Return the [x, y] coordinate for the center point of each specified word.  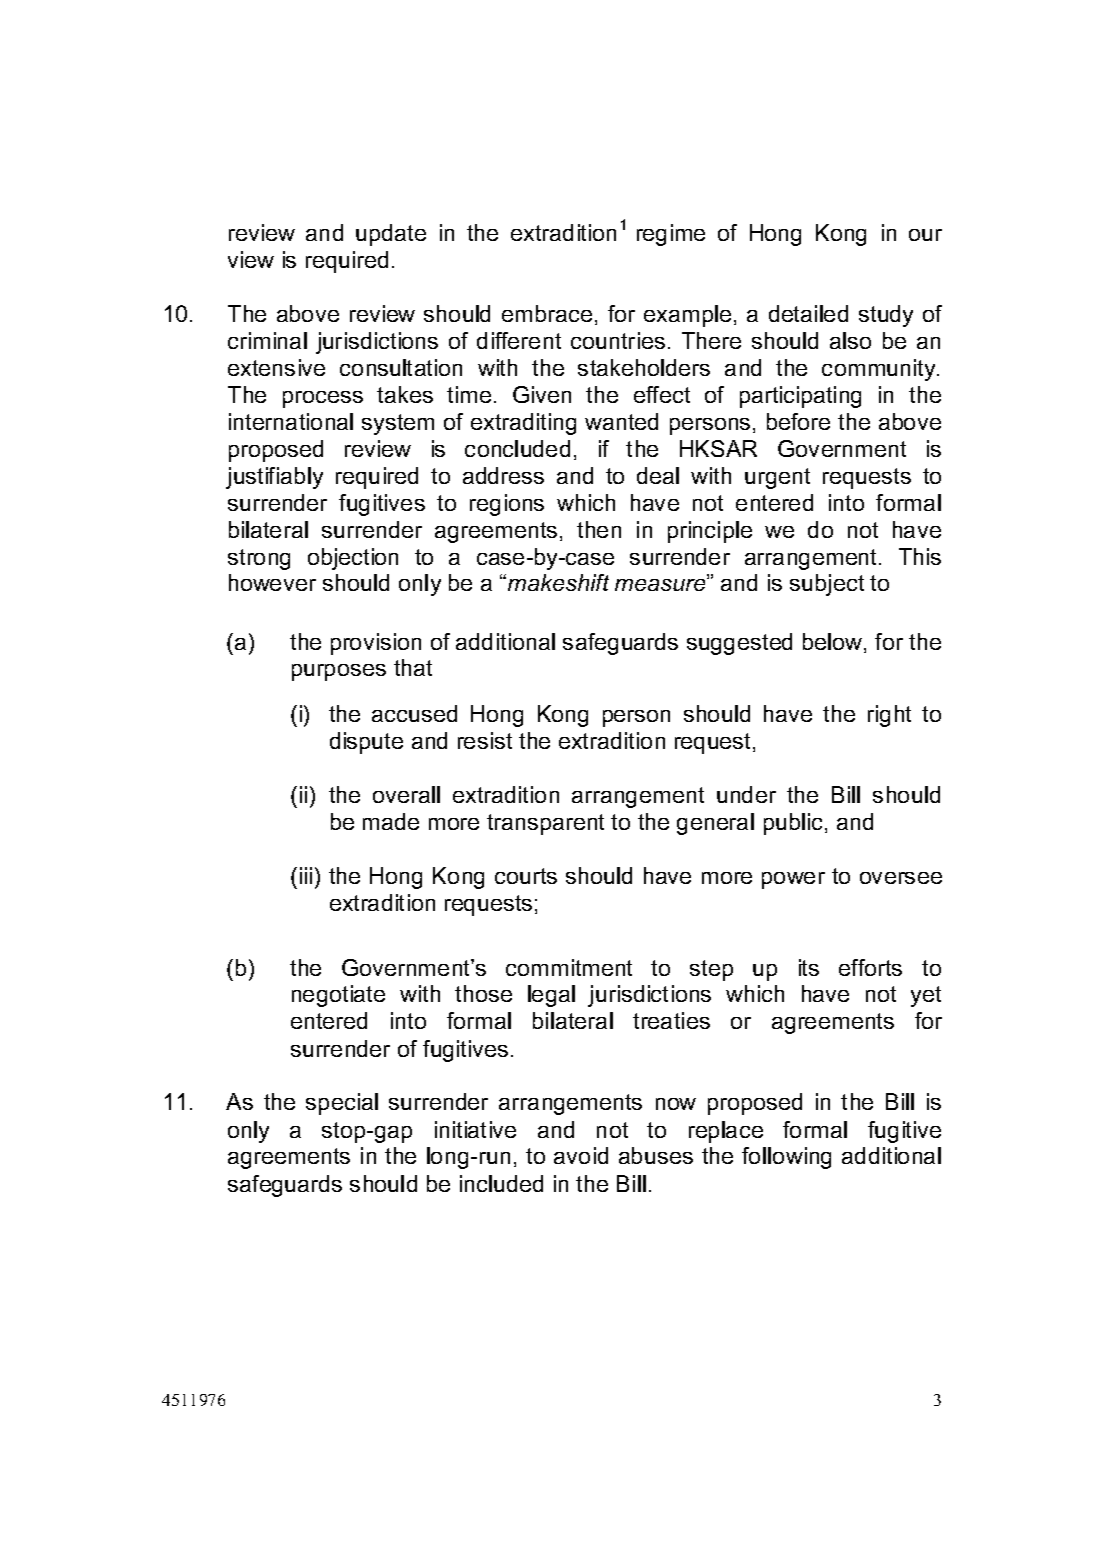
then [599, 529]
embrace [547, 313]
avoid [581, 1155]
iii [306, 875]
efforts [870, 967]
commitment [569, 967]
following [786, 1158]
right [889, 716]
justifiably [274, 478]
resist [485, 740]
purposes [339, 672]
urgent [777, 478]
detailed [808, 313]
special [342, 1104]
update [391, 235]
